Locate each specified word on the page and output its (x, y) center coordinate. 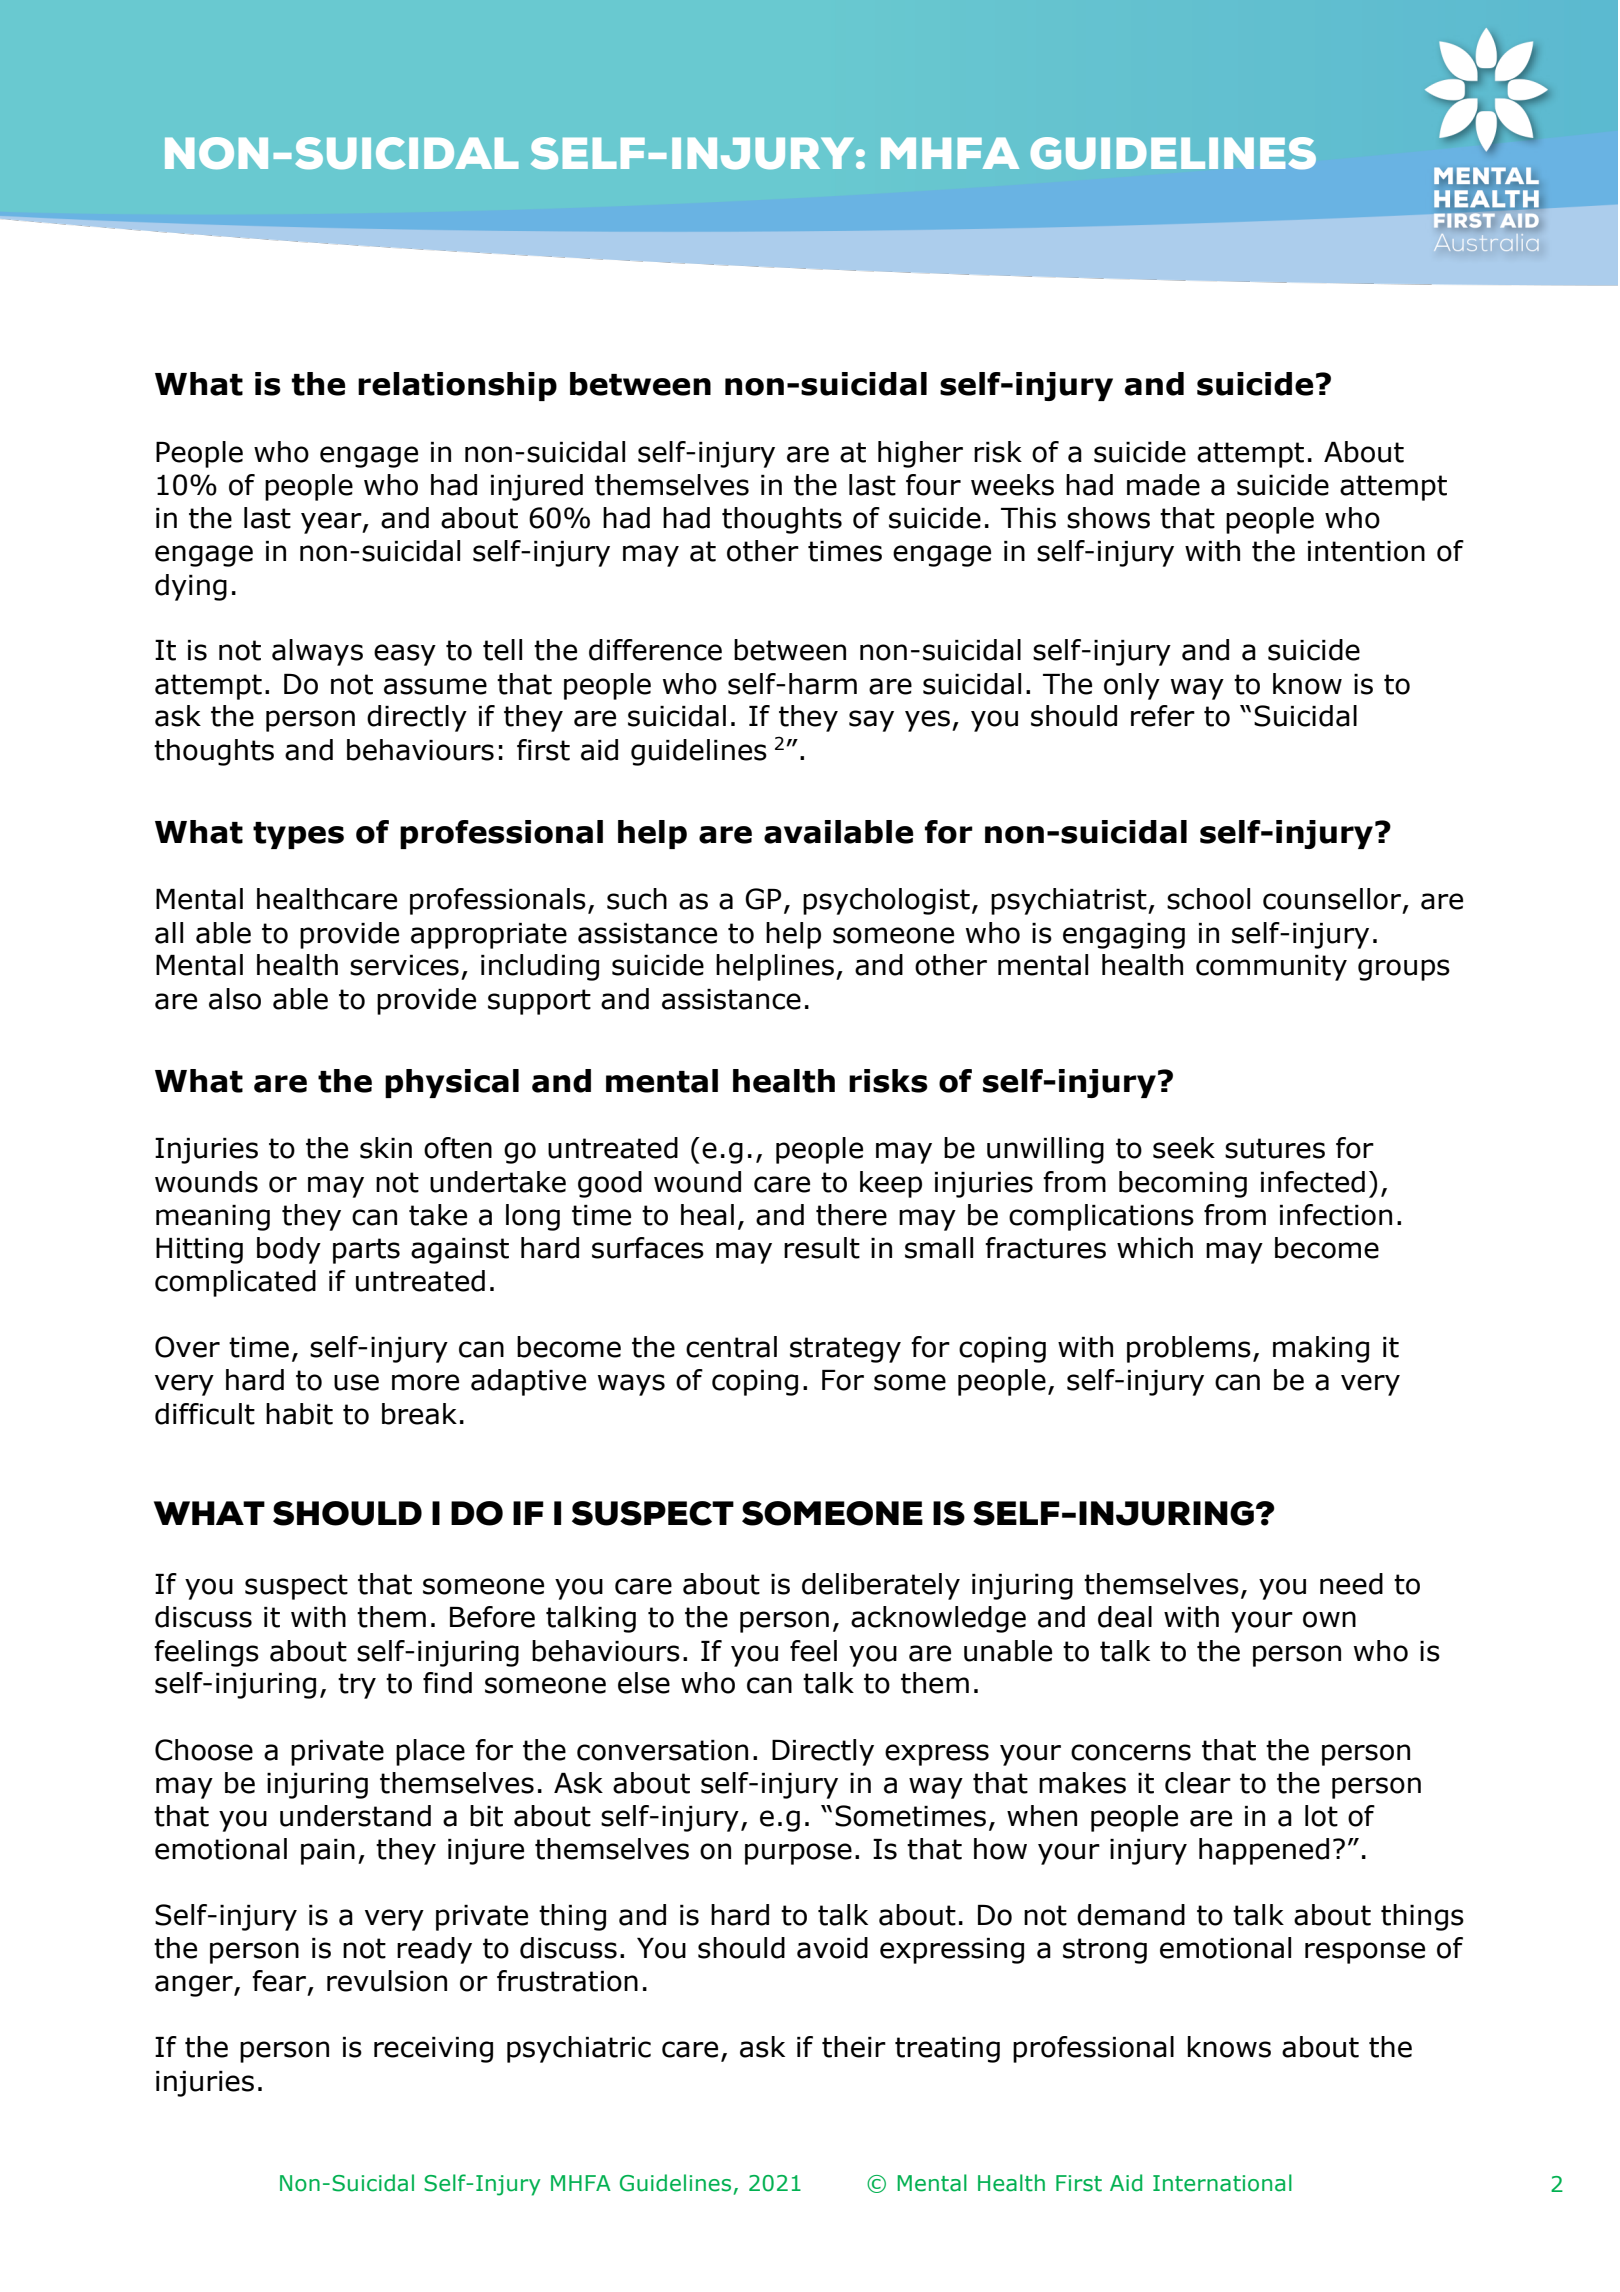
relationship (457, 386)
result (822, 1248)
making (1321, 1349)
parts (366, 1251)
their (854, 2047)
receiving (433, 2050)
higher (920, 454)
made (1163, 485)
